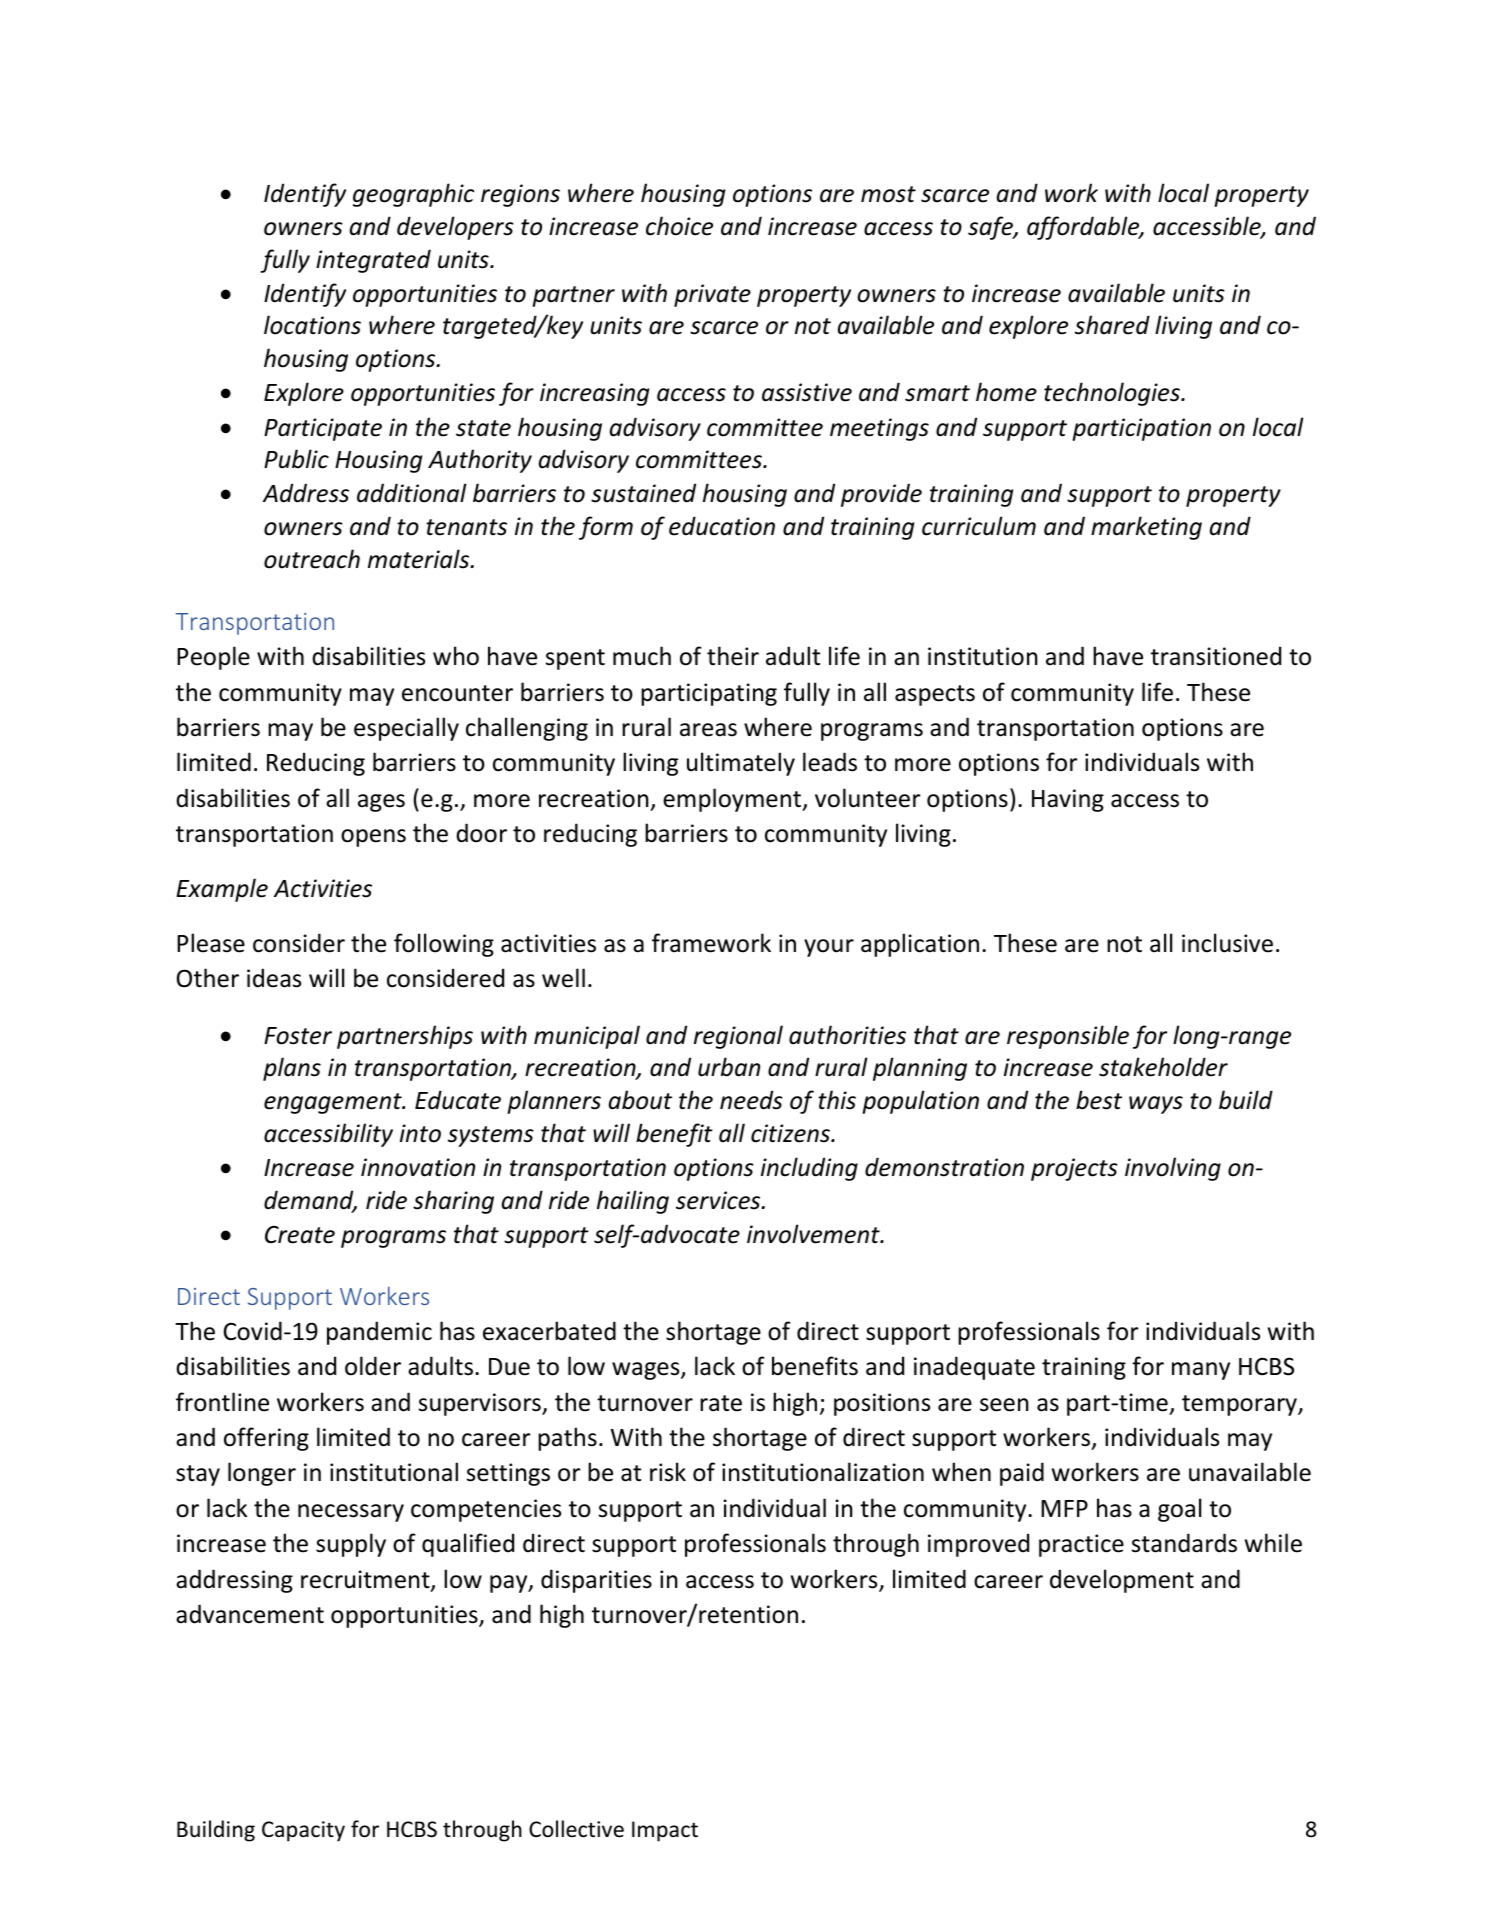 This document has width=1493, height=1932. I want to click on involving, so click(1173, 1169).
